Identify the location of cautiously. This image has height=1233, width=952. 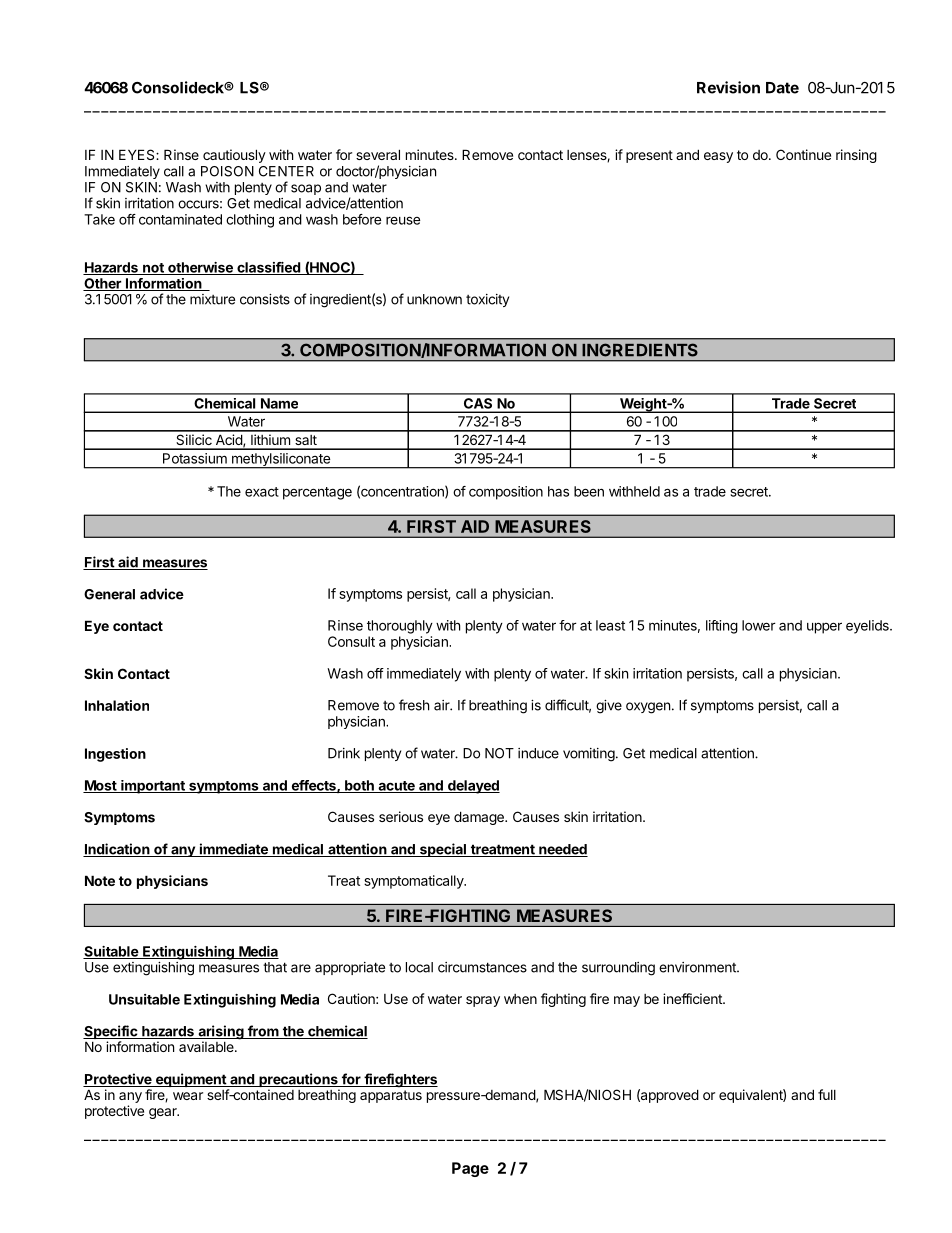
(234, 156).
